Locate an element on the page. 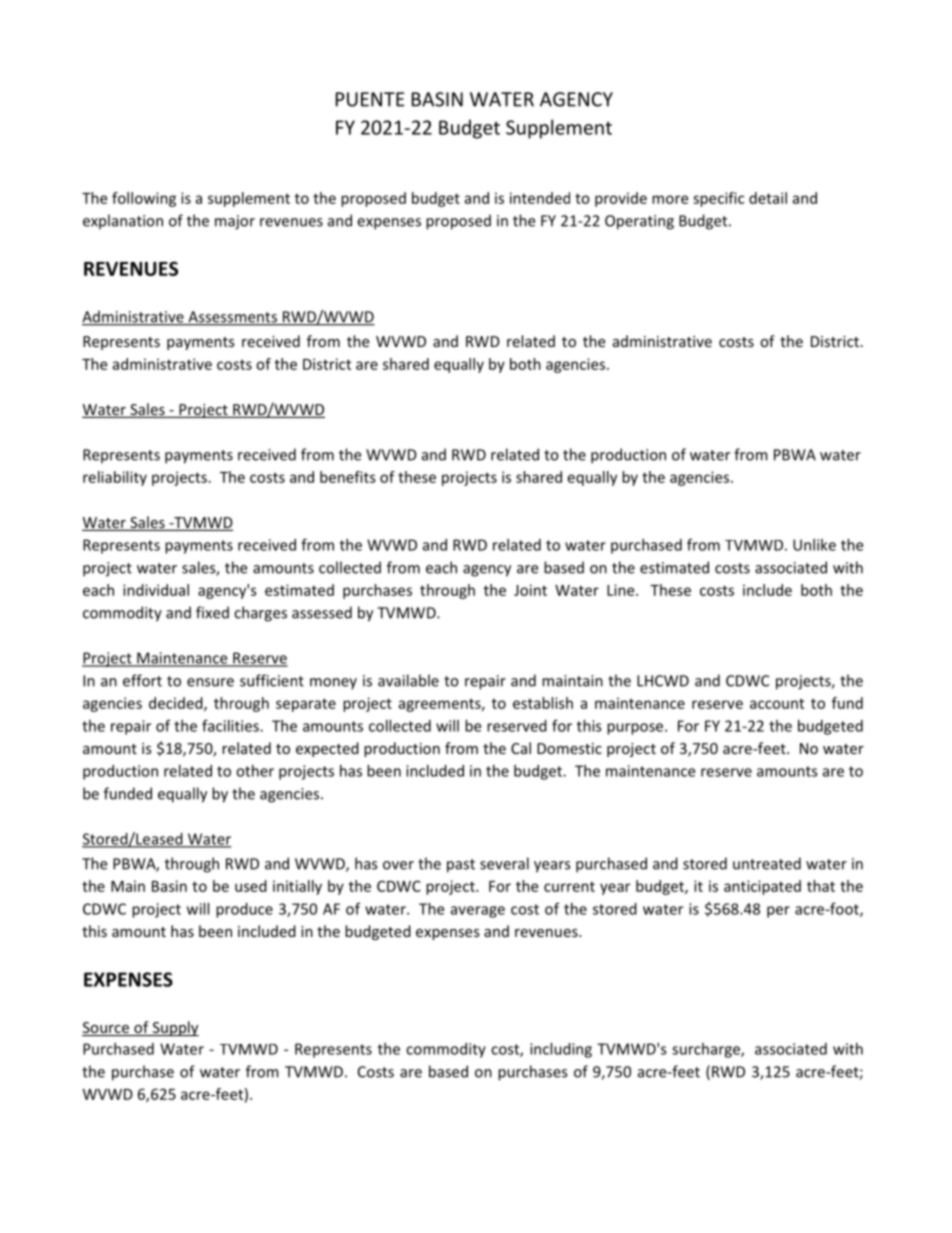 Image resolution: width=952 pixels, height=1233 pixels. specific is located at coordinates (718, 199).
